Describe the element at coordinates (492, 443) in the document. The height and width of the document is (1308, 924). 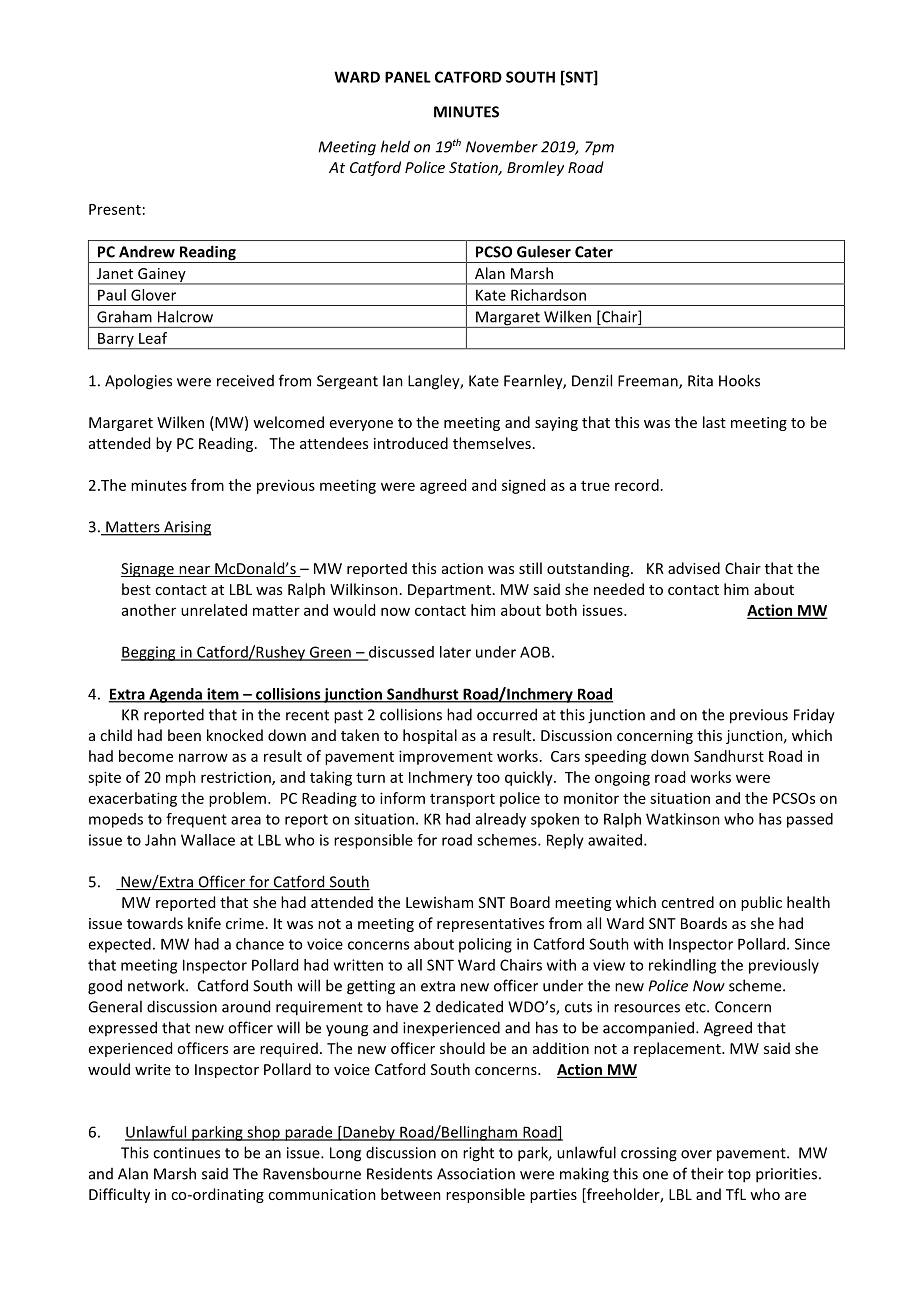
I see `themselves` at that location.
